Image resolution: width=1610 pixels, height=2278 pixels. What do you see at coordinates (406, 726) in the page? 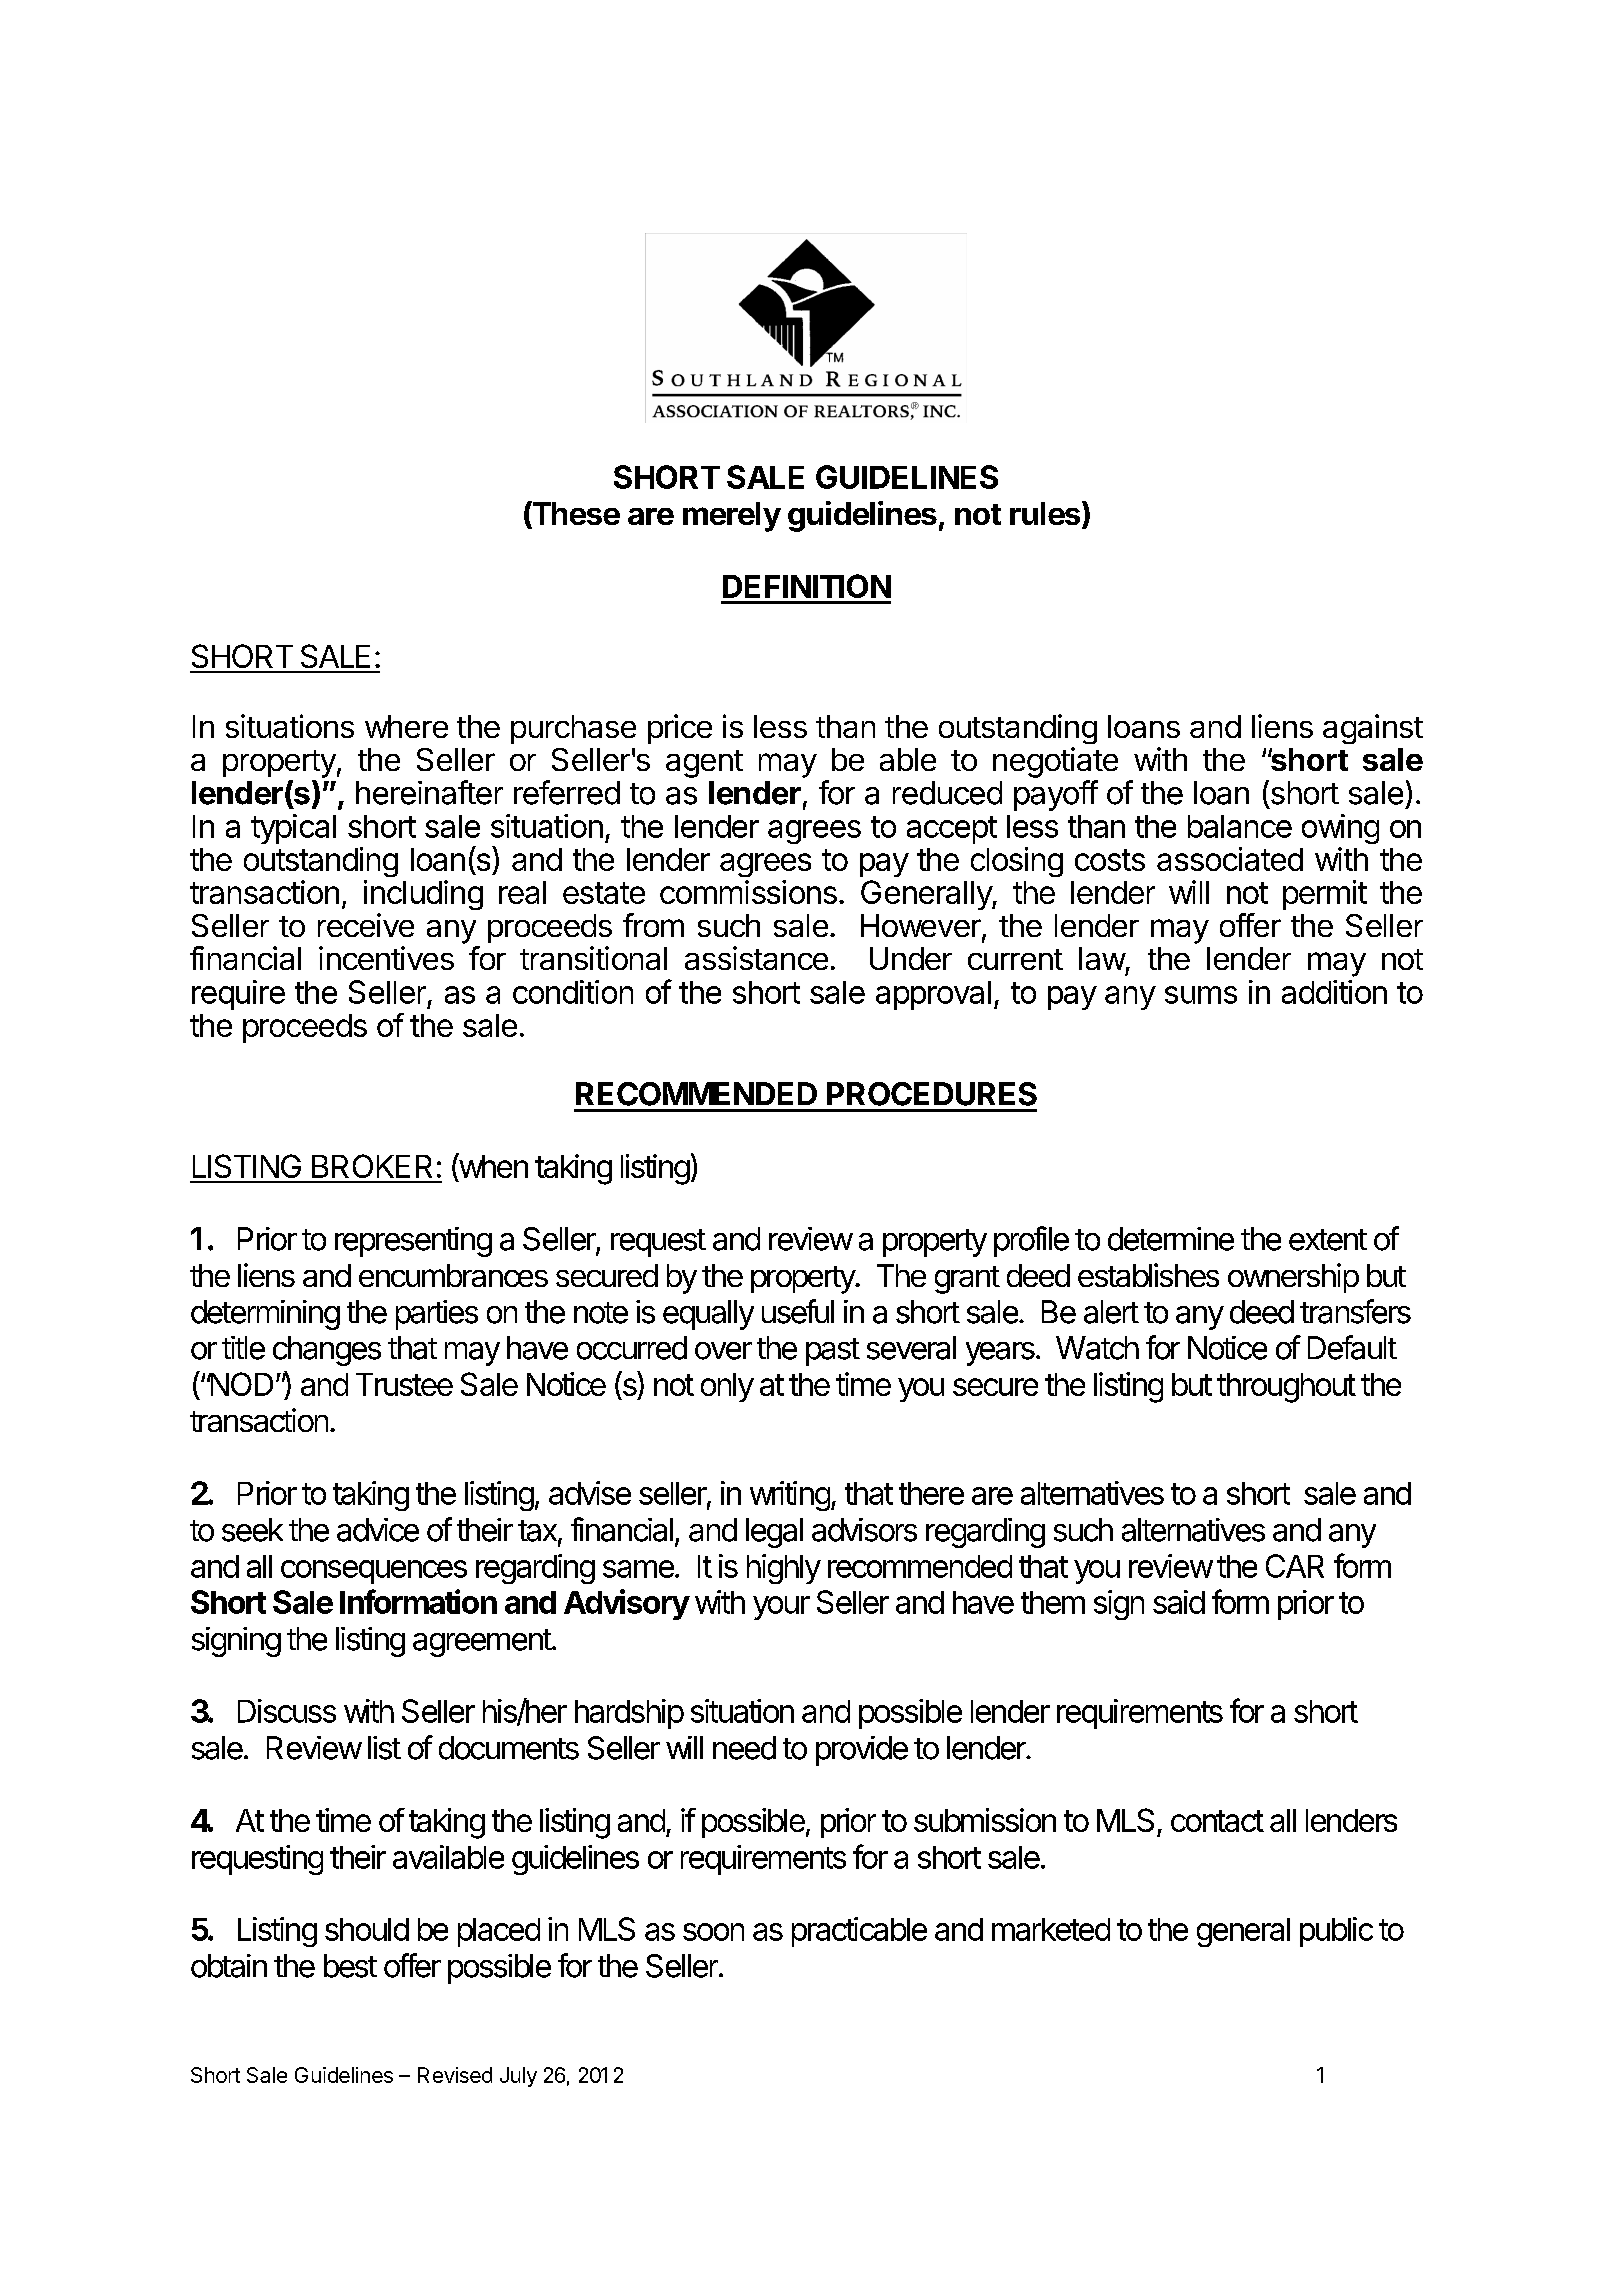
I see `where` at bounding box center [406, 726].
